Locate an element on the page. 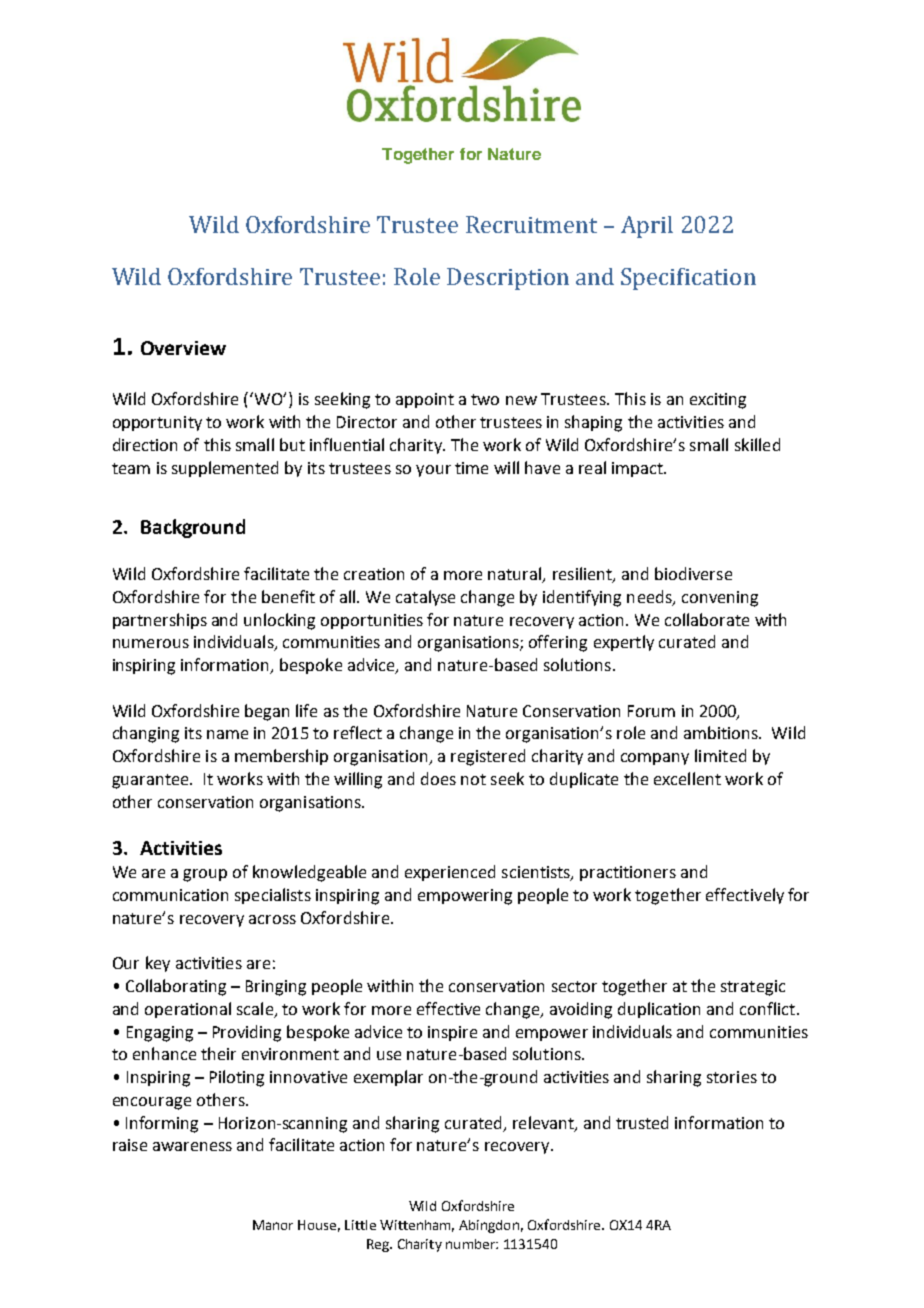 The height and width of the image is (1308, 924). Specification is located at coordinates (688, 279).
